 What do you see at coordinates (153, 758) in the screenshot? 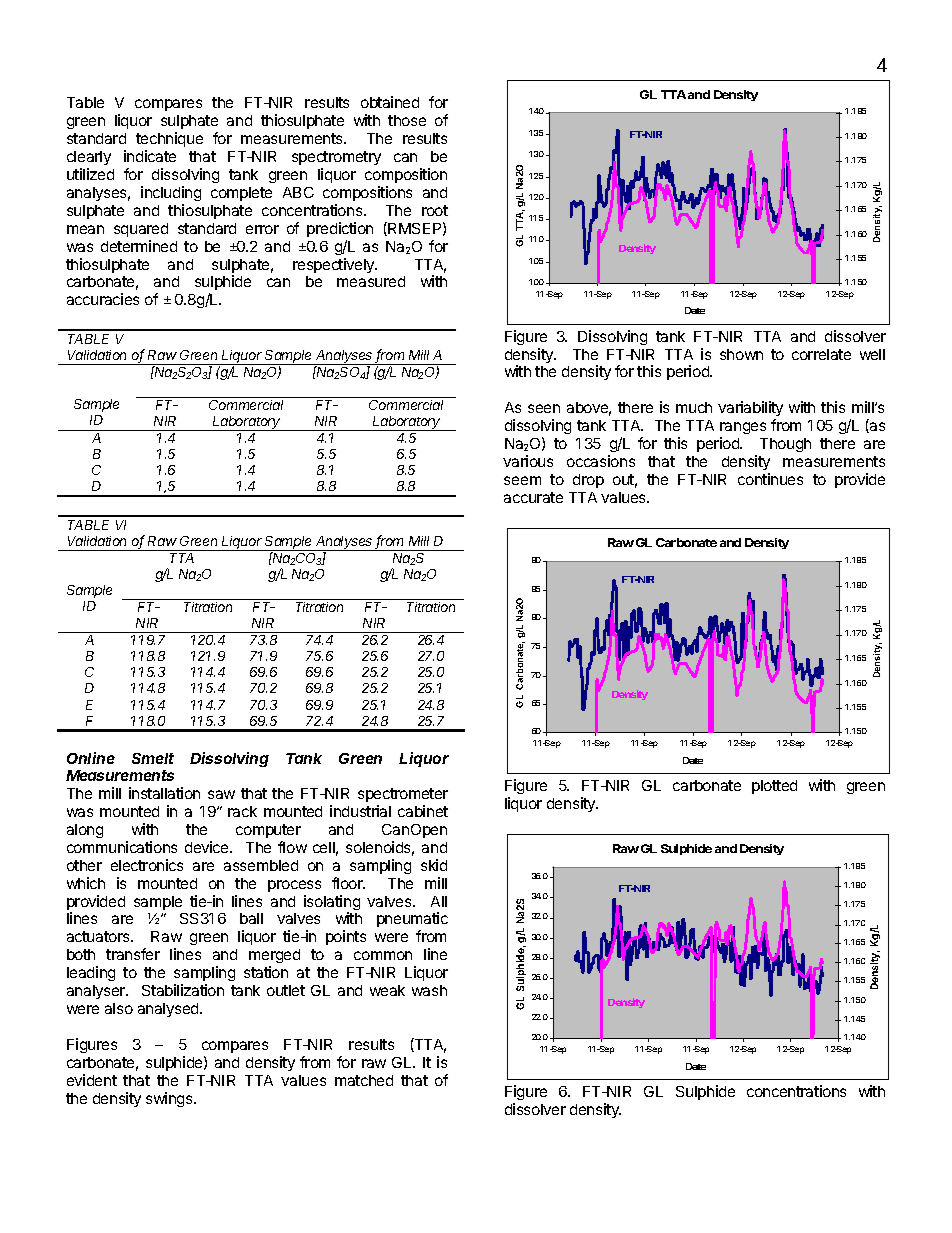
I see `Smelt` at bounding box center [153, 758].
